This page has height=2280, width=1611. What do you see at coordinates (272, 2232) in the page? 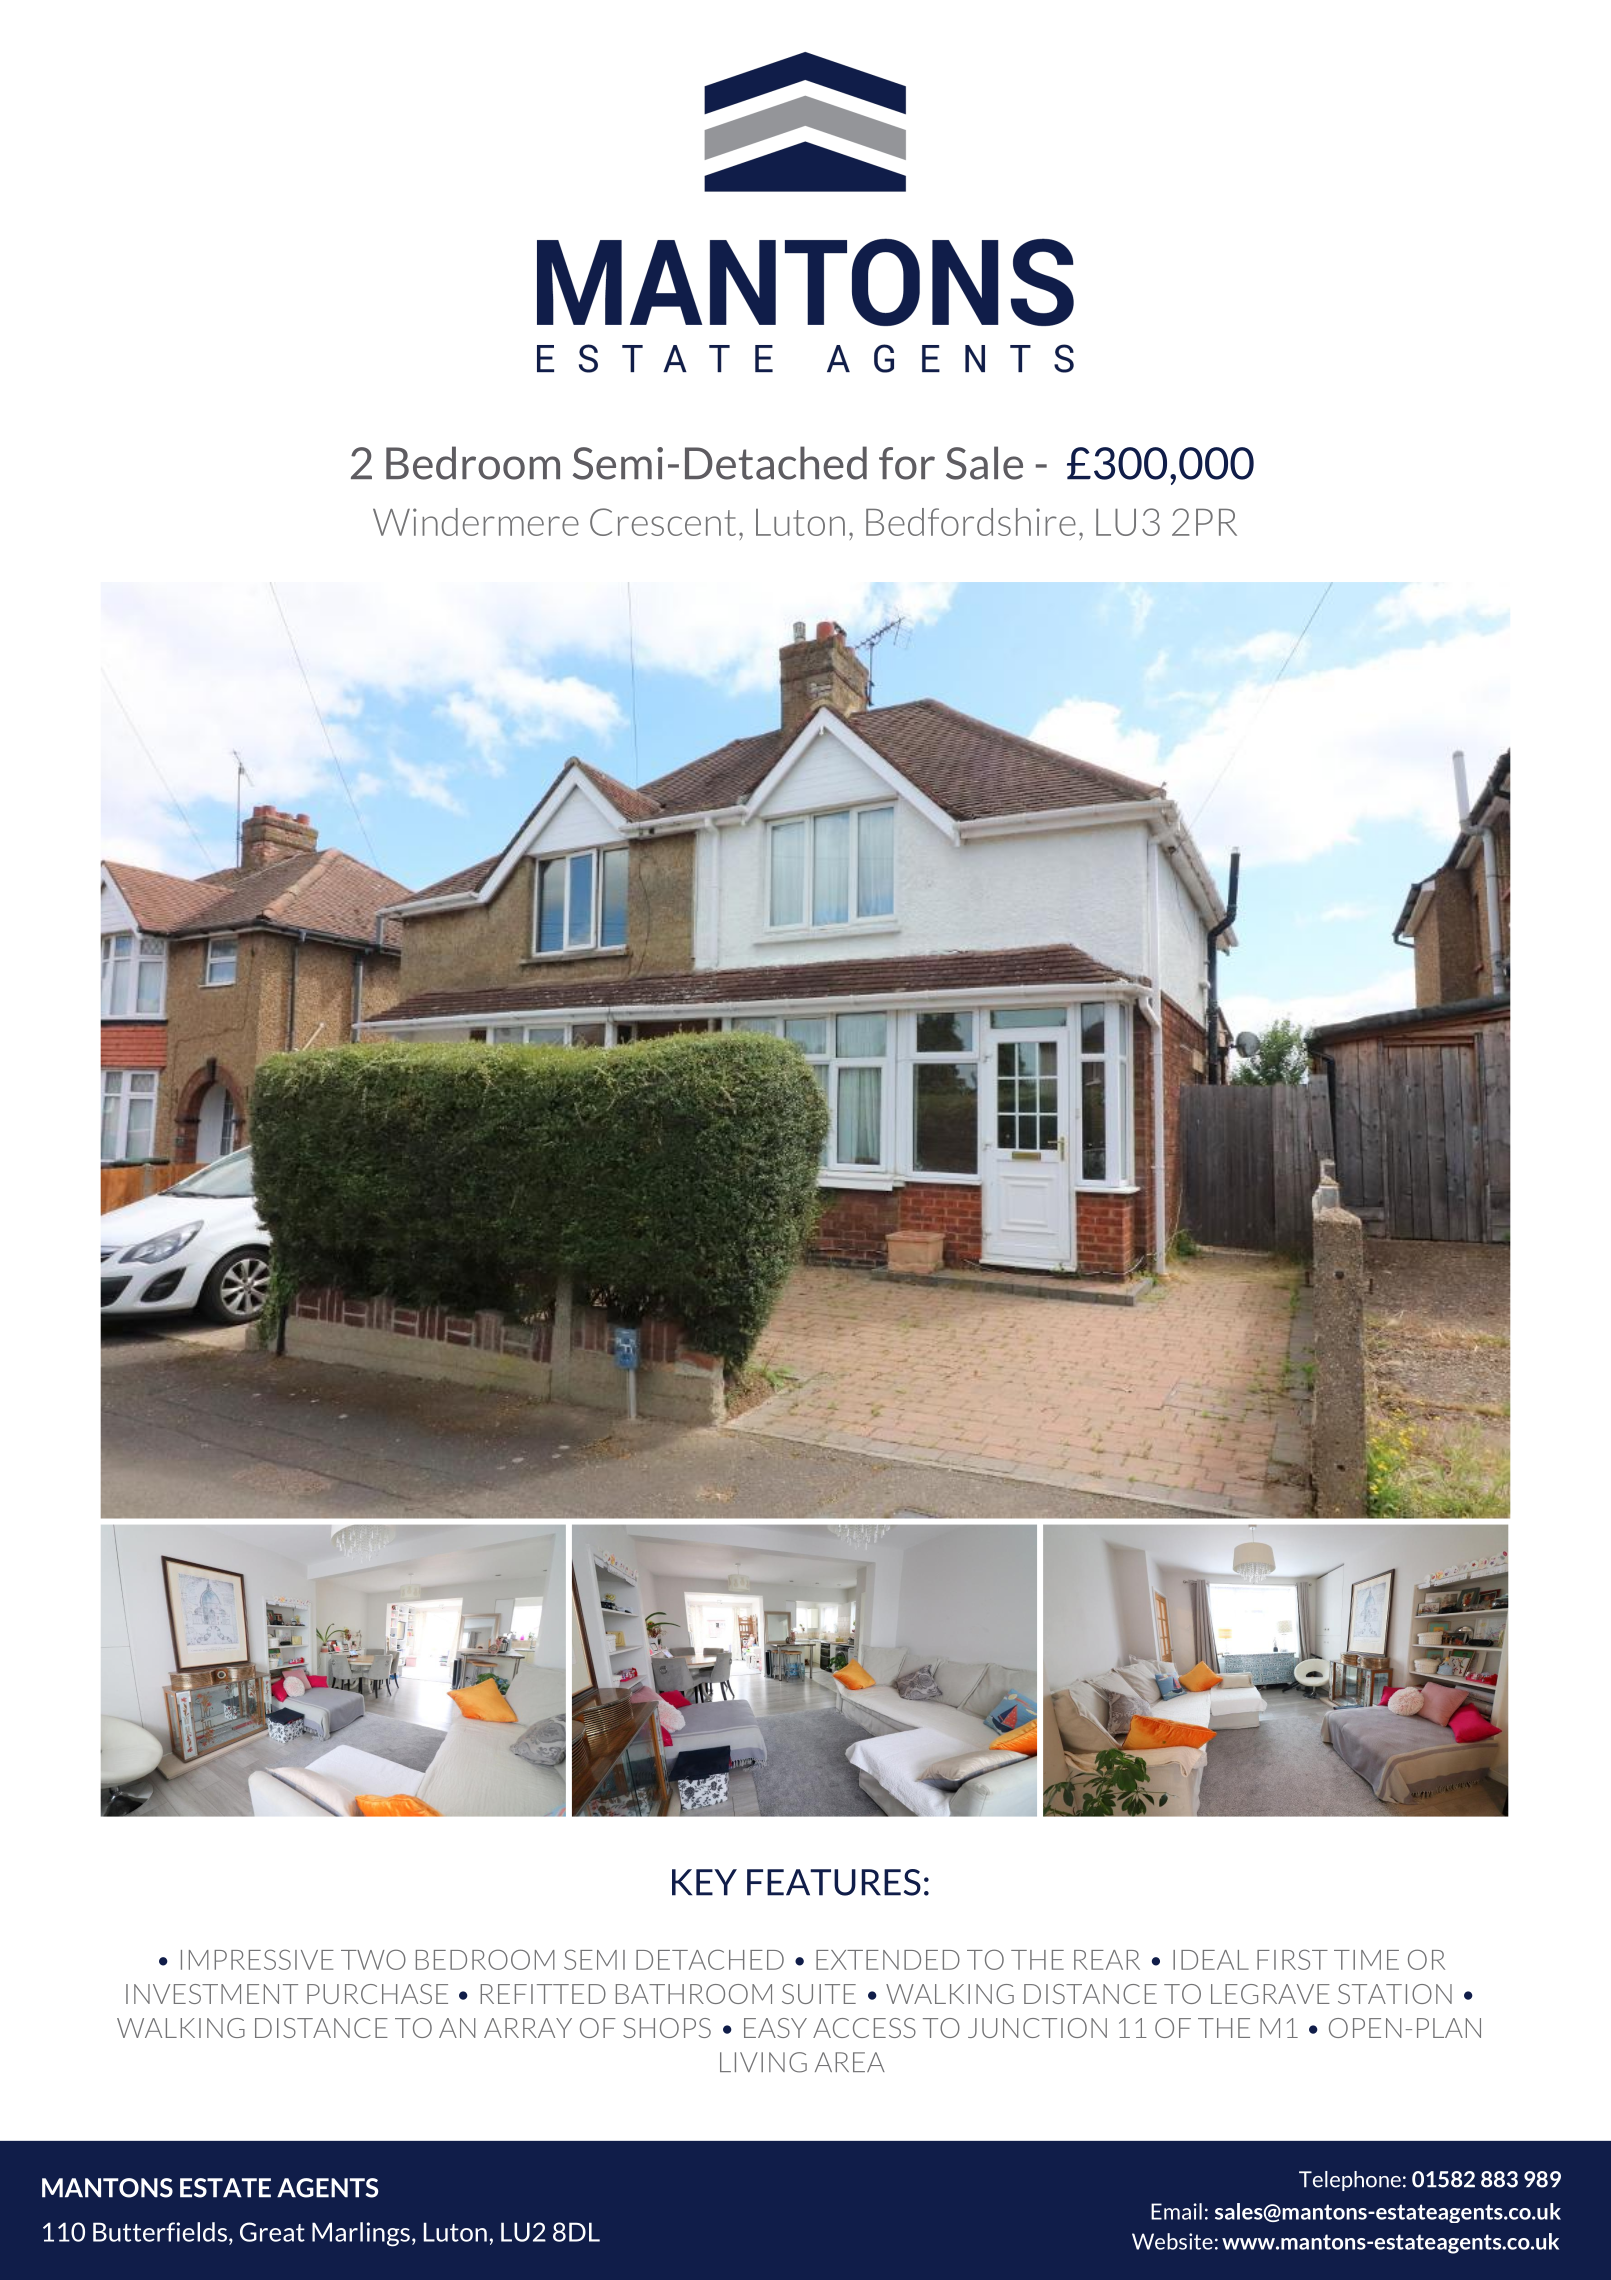
I see `Great` at bounding box center [272, 2232].
